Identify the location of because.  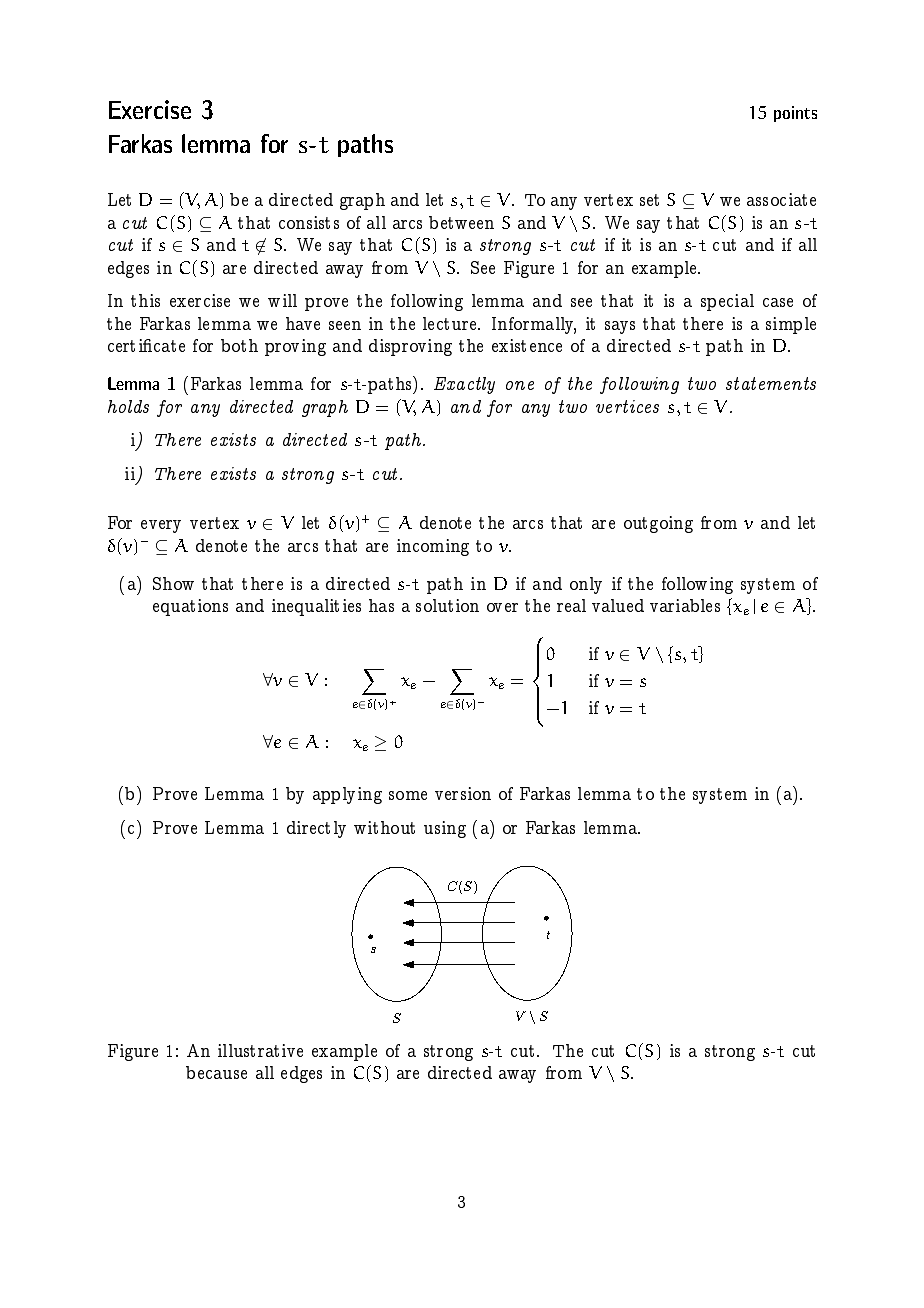
(216, 1072).
